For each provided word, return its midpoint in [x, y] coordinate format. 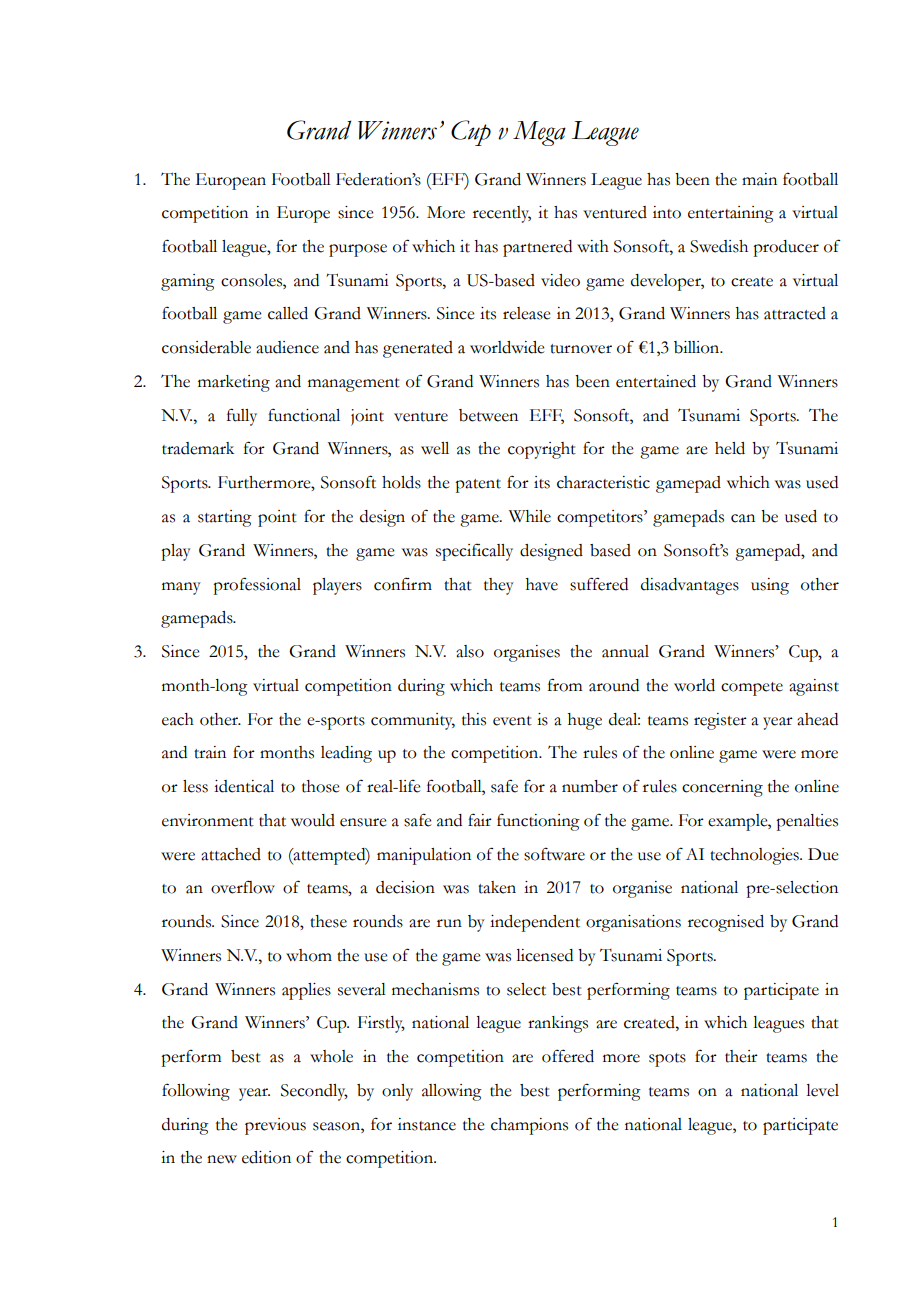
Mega [539, 133]
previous [275, 1126]
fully [242, 417]
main [759, 179]
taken [497, 887]
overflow [243, 887]
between [488, 415]
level [822, 1090]
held [730, 448]
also [470, 651]
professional [257, 586]
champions [529, 1126]
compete [752, 689]
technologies [755, 856]
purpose [358, 250]
